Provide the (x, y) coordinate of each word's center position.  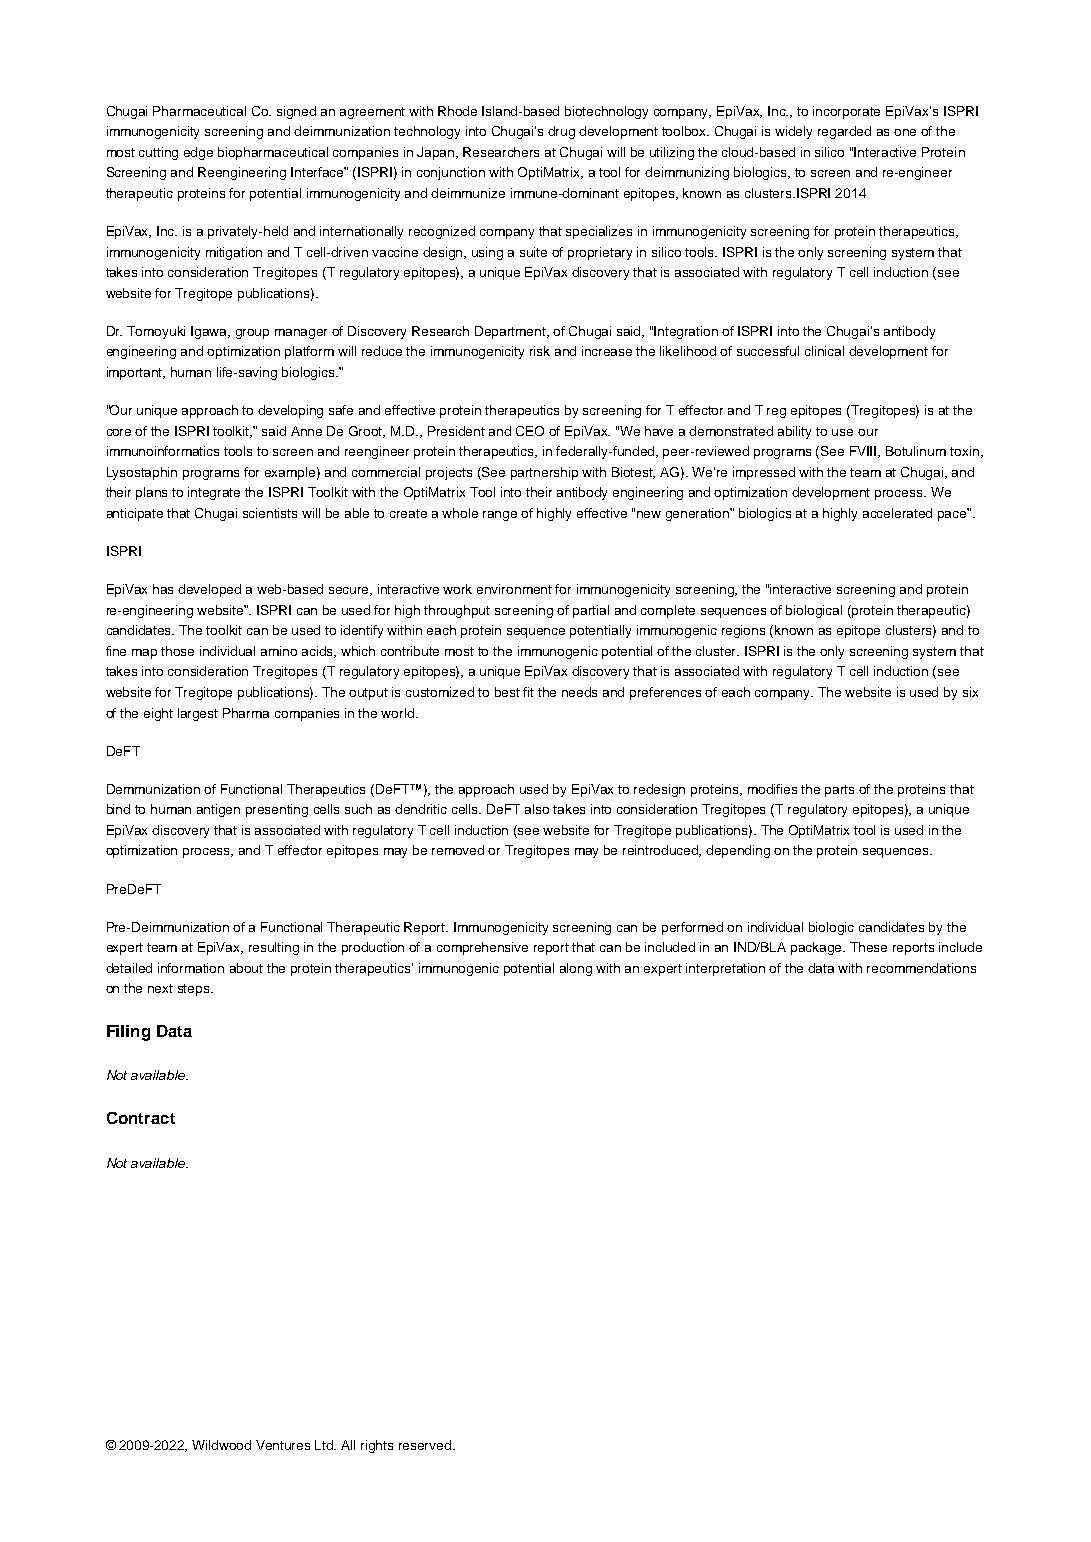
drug (561, 132)
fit (528, 692)
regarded (844, 132)
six (970, 692)
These (868, 947)
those (177, 651)
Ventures (283, 1445)
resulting (274, 948)
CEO (530, 431)
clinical (824, 351)
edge (198, 153)
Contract (141, 1118)
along (576, 969)
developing (290, 411)
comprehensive (482, 948)
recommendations (921, 968)
